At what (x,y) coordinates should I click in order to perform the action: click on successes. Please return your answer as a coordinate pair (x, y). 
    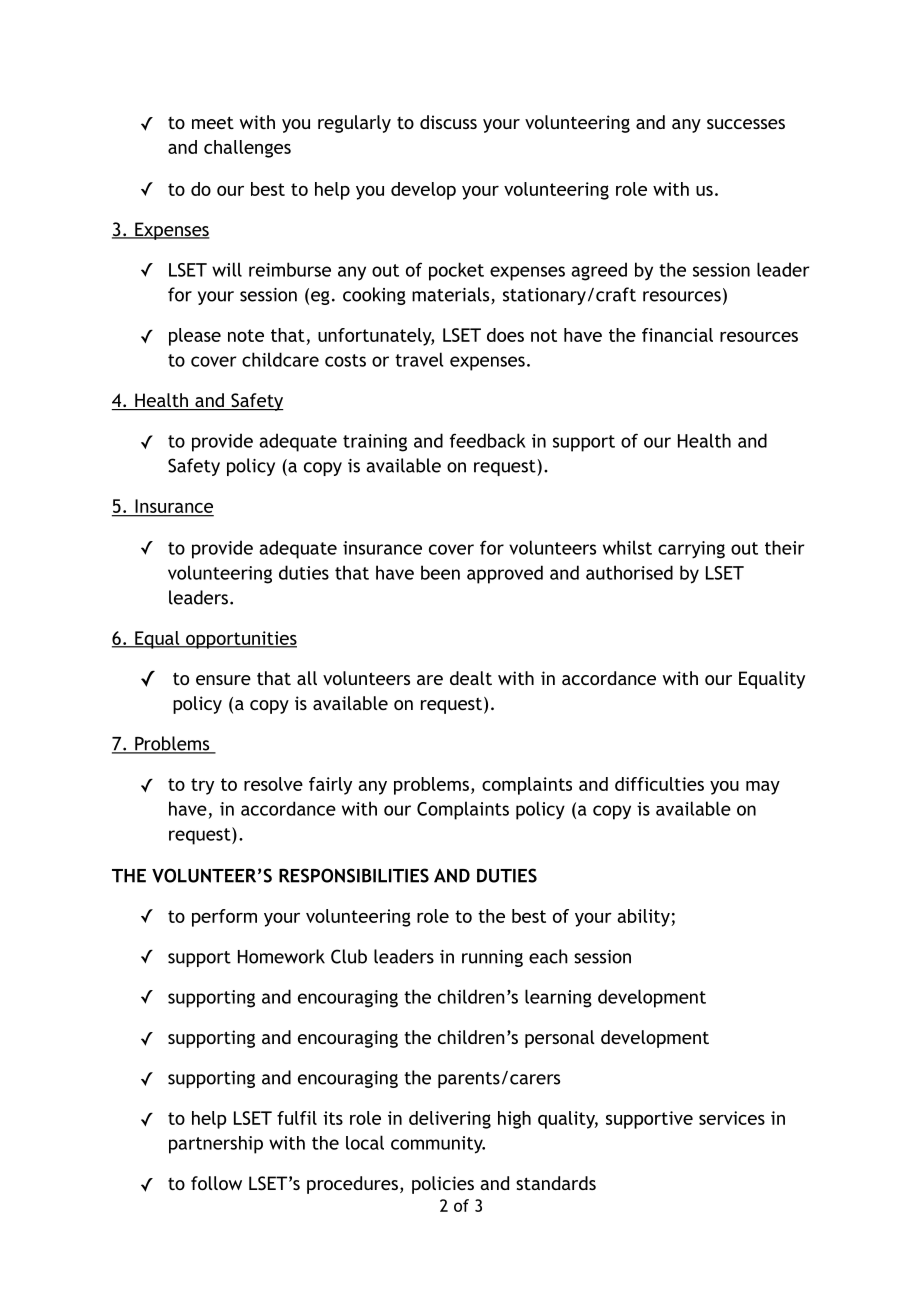
    Looking at the image, I should click on (746, 124).
